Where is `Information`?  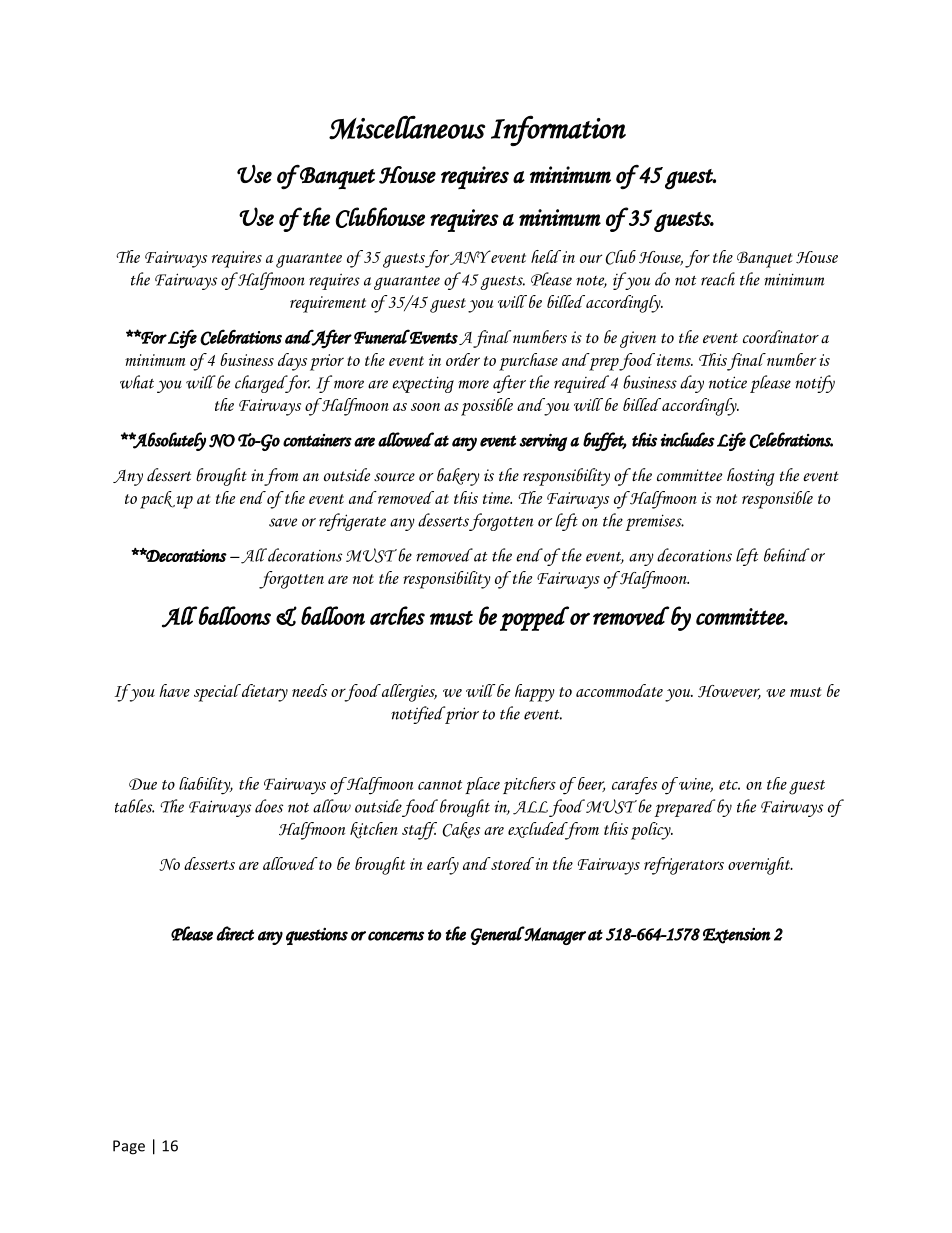
Information is located at coordinates (558, 130).
